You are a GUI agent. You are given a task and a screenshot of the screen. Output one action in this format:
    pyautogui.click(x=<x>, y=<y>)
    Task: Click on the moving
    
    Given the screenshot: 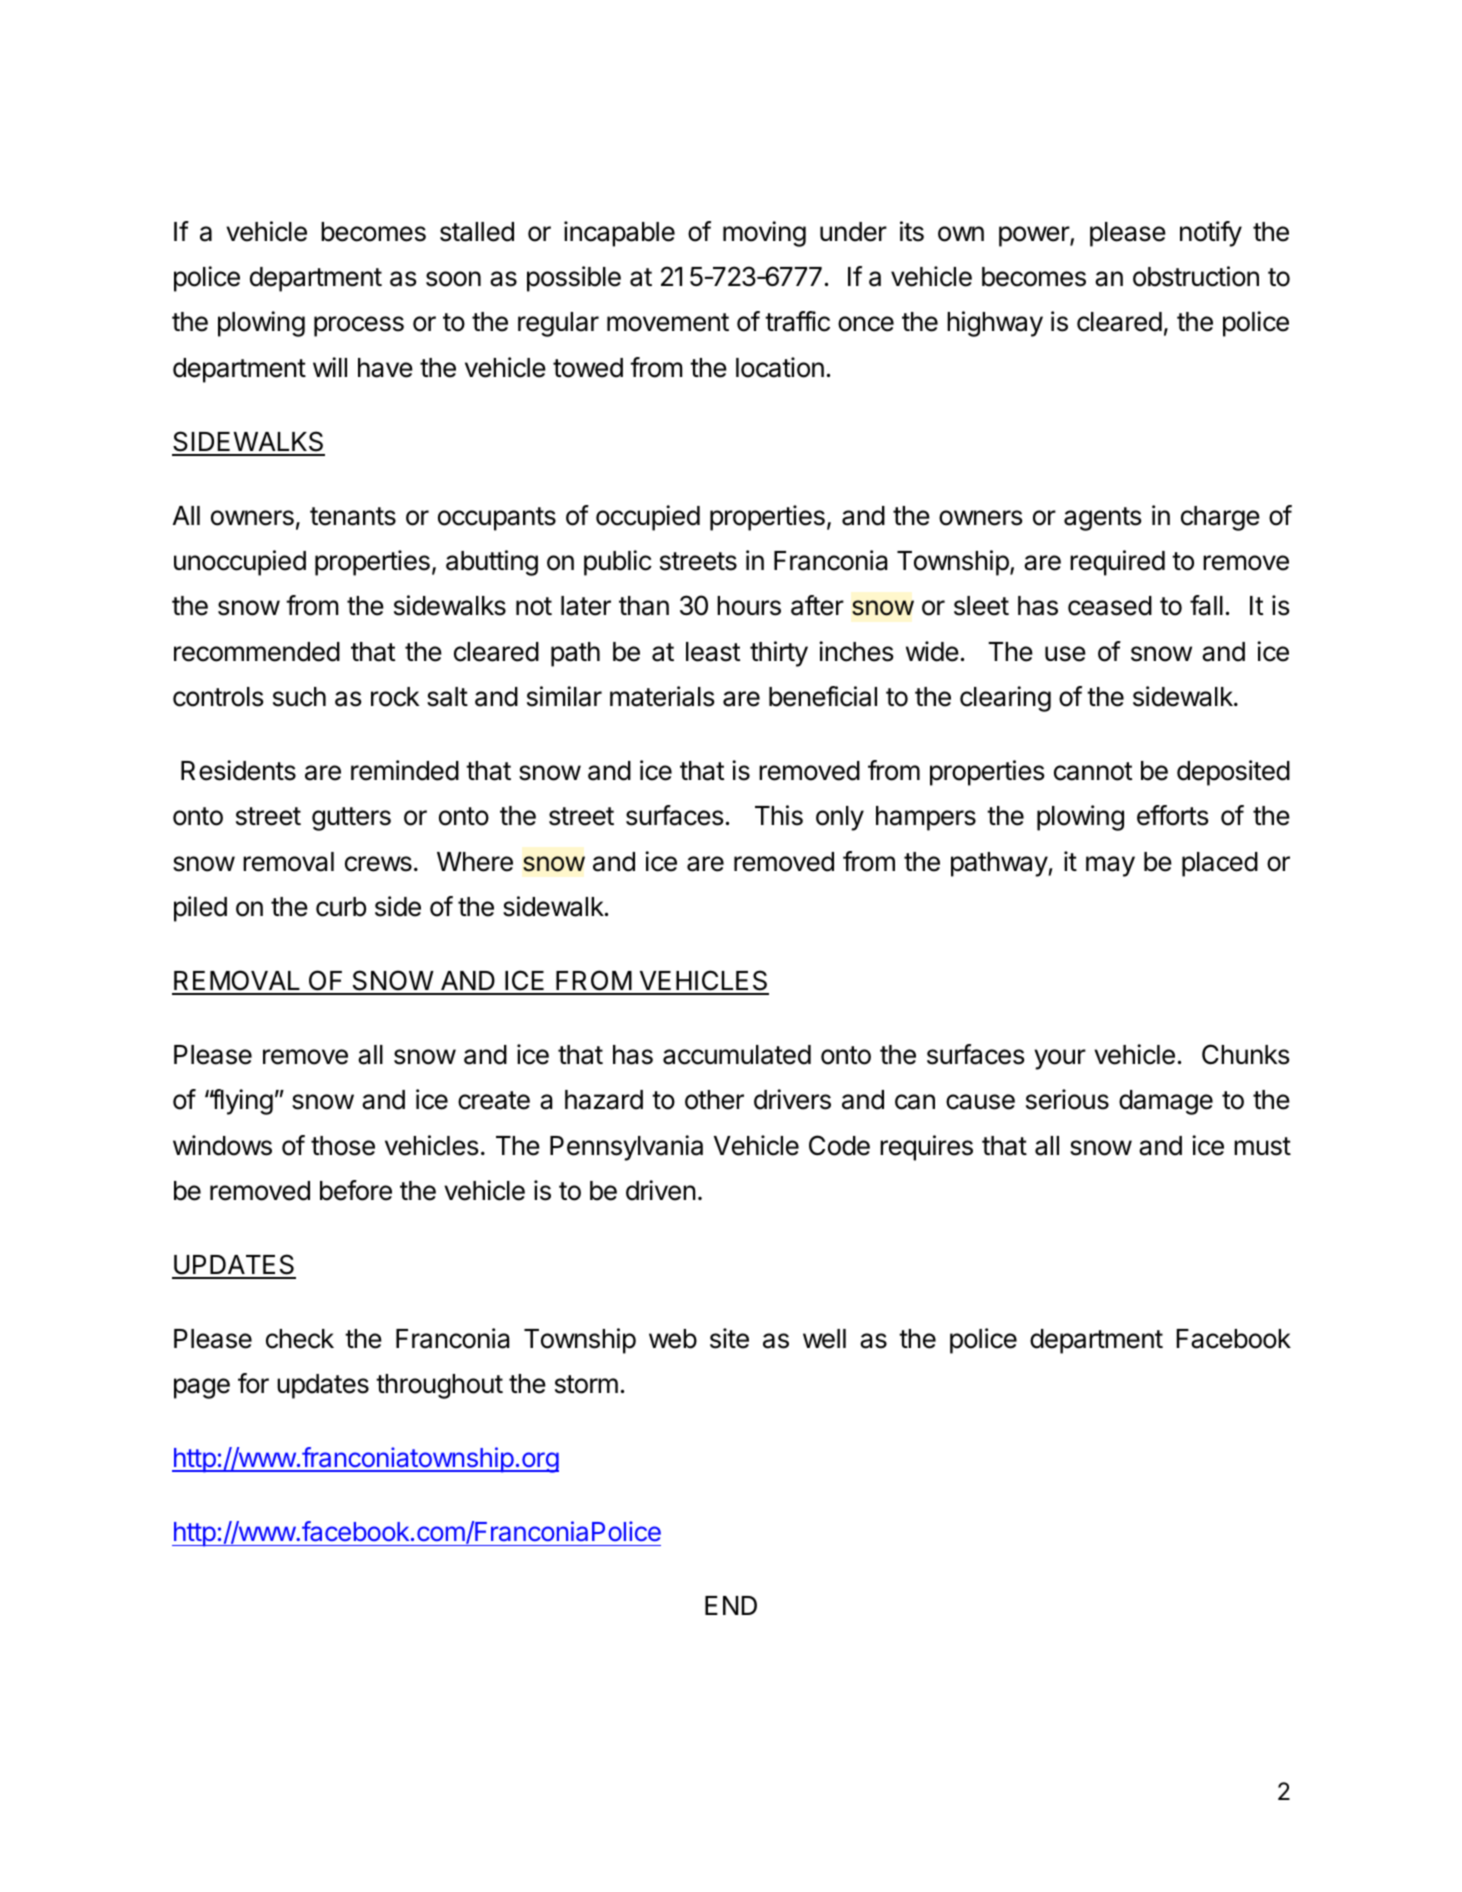 What is the action you would take?
    pyautogui.click(x=764, y=234)
